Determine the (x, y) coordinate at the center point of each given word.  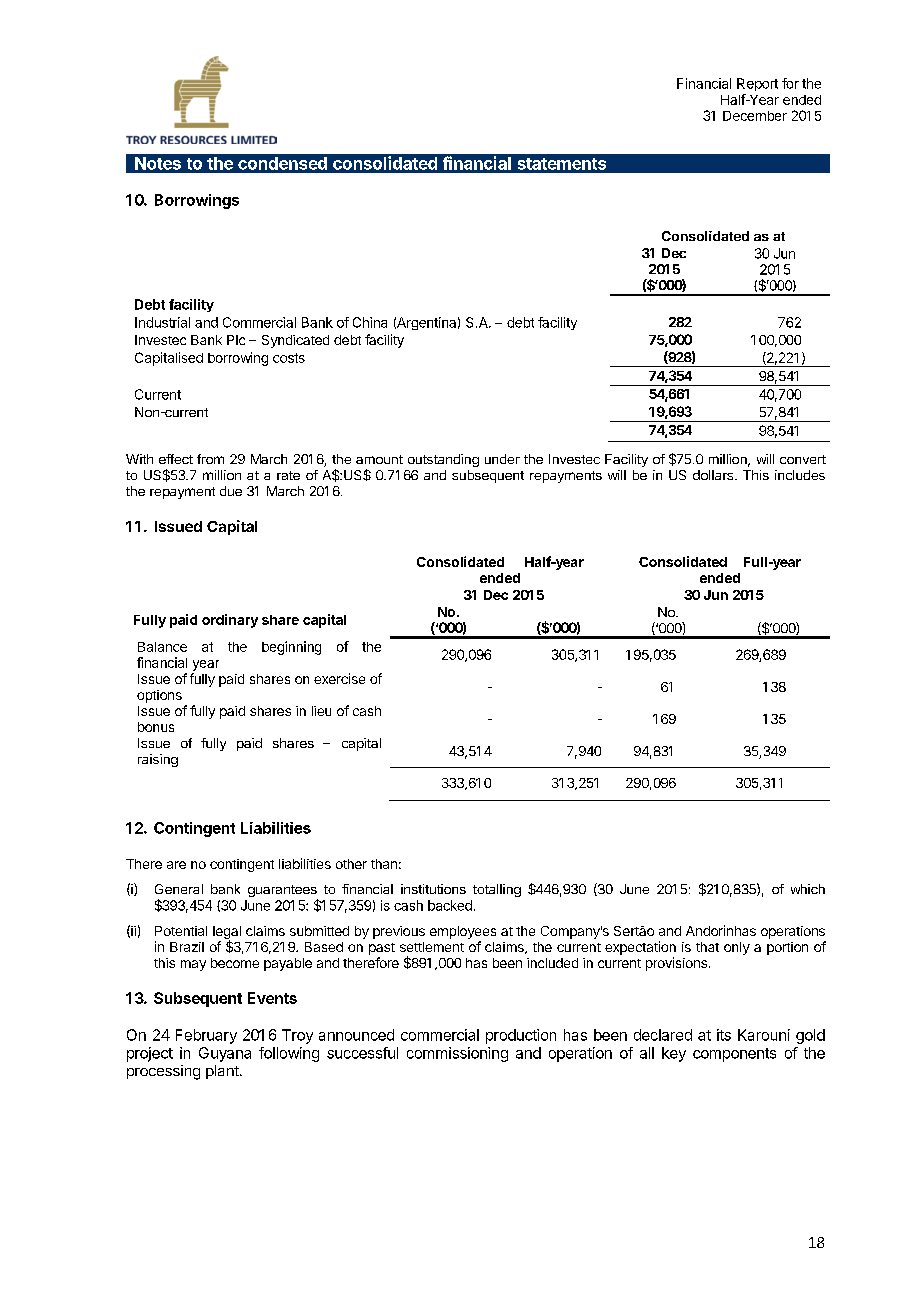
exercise (339, 678)
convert (803, 459)
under (502, 459)
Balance (162, 647)
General (179, 889)
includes (800, 475)
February (206, 1036)
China (370, 322)
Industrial (162, 322)
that (707, 947)
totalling (497, 890)
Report (757, 84)
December (755, 116)
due (231, 491)
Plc (236, 340)
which (808, 889)
